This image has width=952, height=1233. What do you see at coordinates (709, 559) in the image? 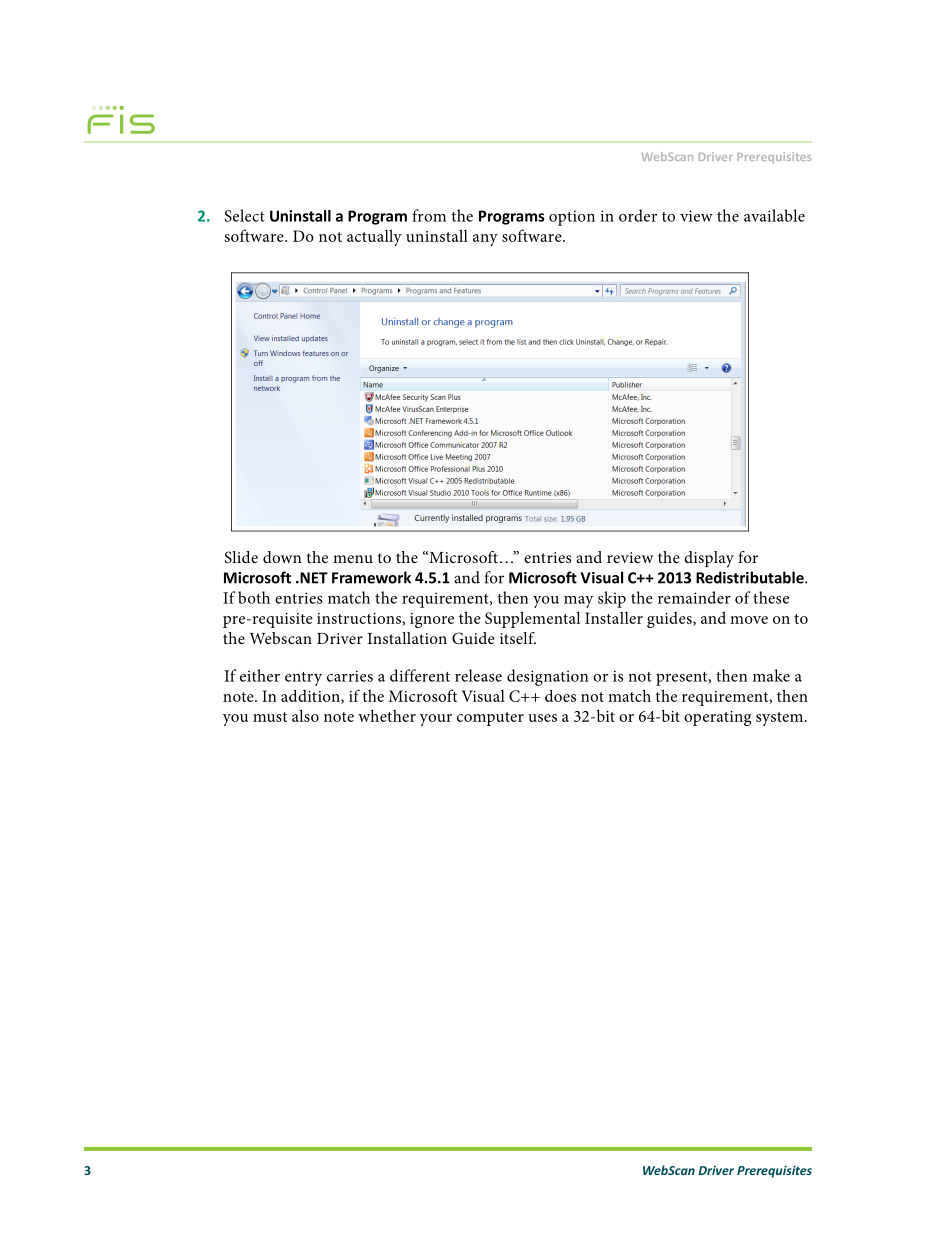
I see `display` at bounding box center [709, 559].
